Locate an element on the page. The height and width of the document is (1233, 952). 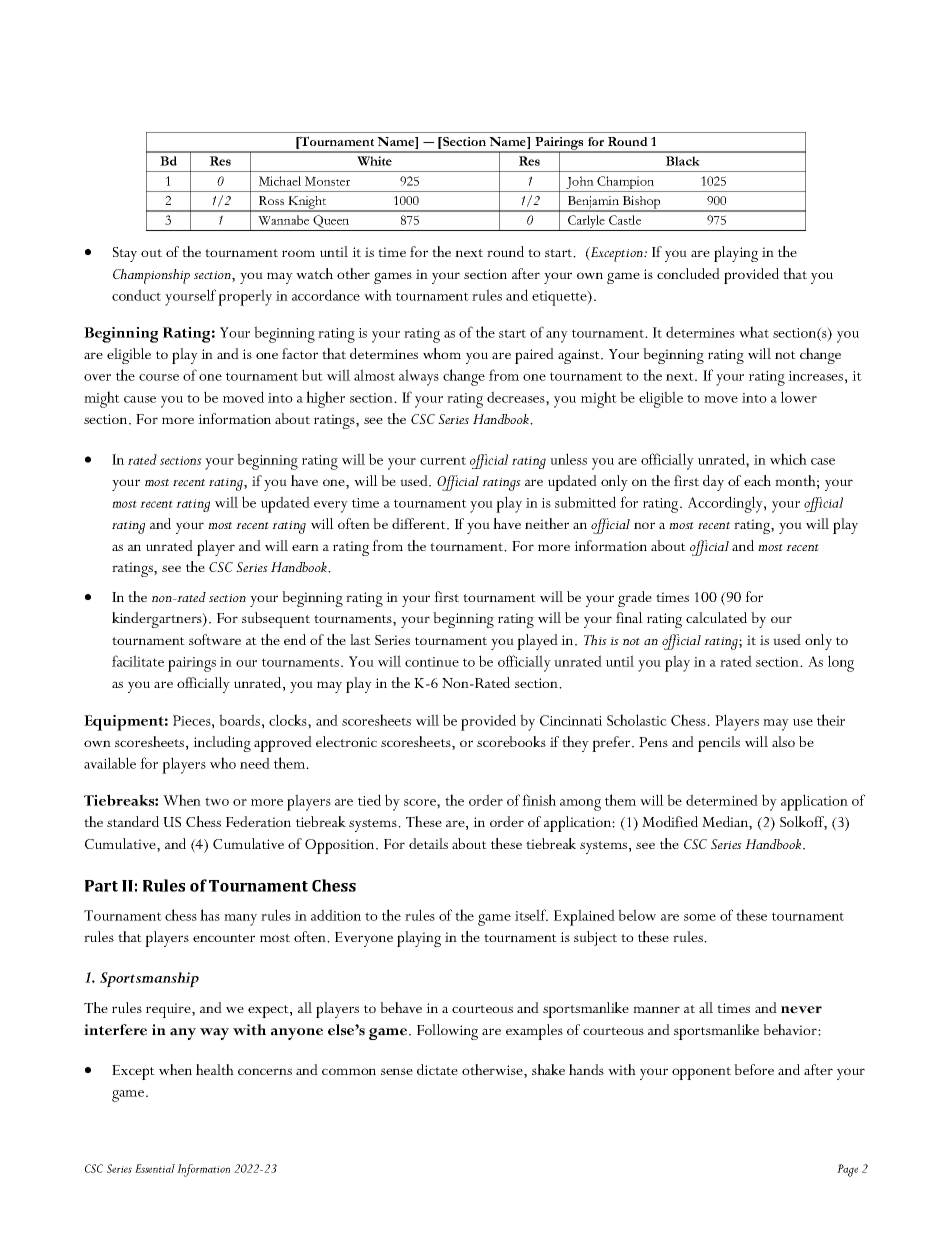
dictate is located at coordinates (437, 1069).
